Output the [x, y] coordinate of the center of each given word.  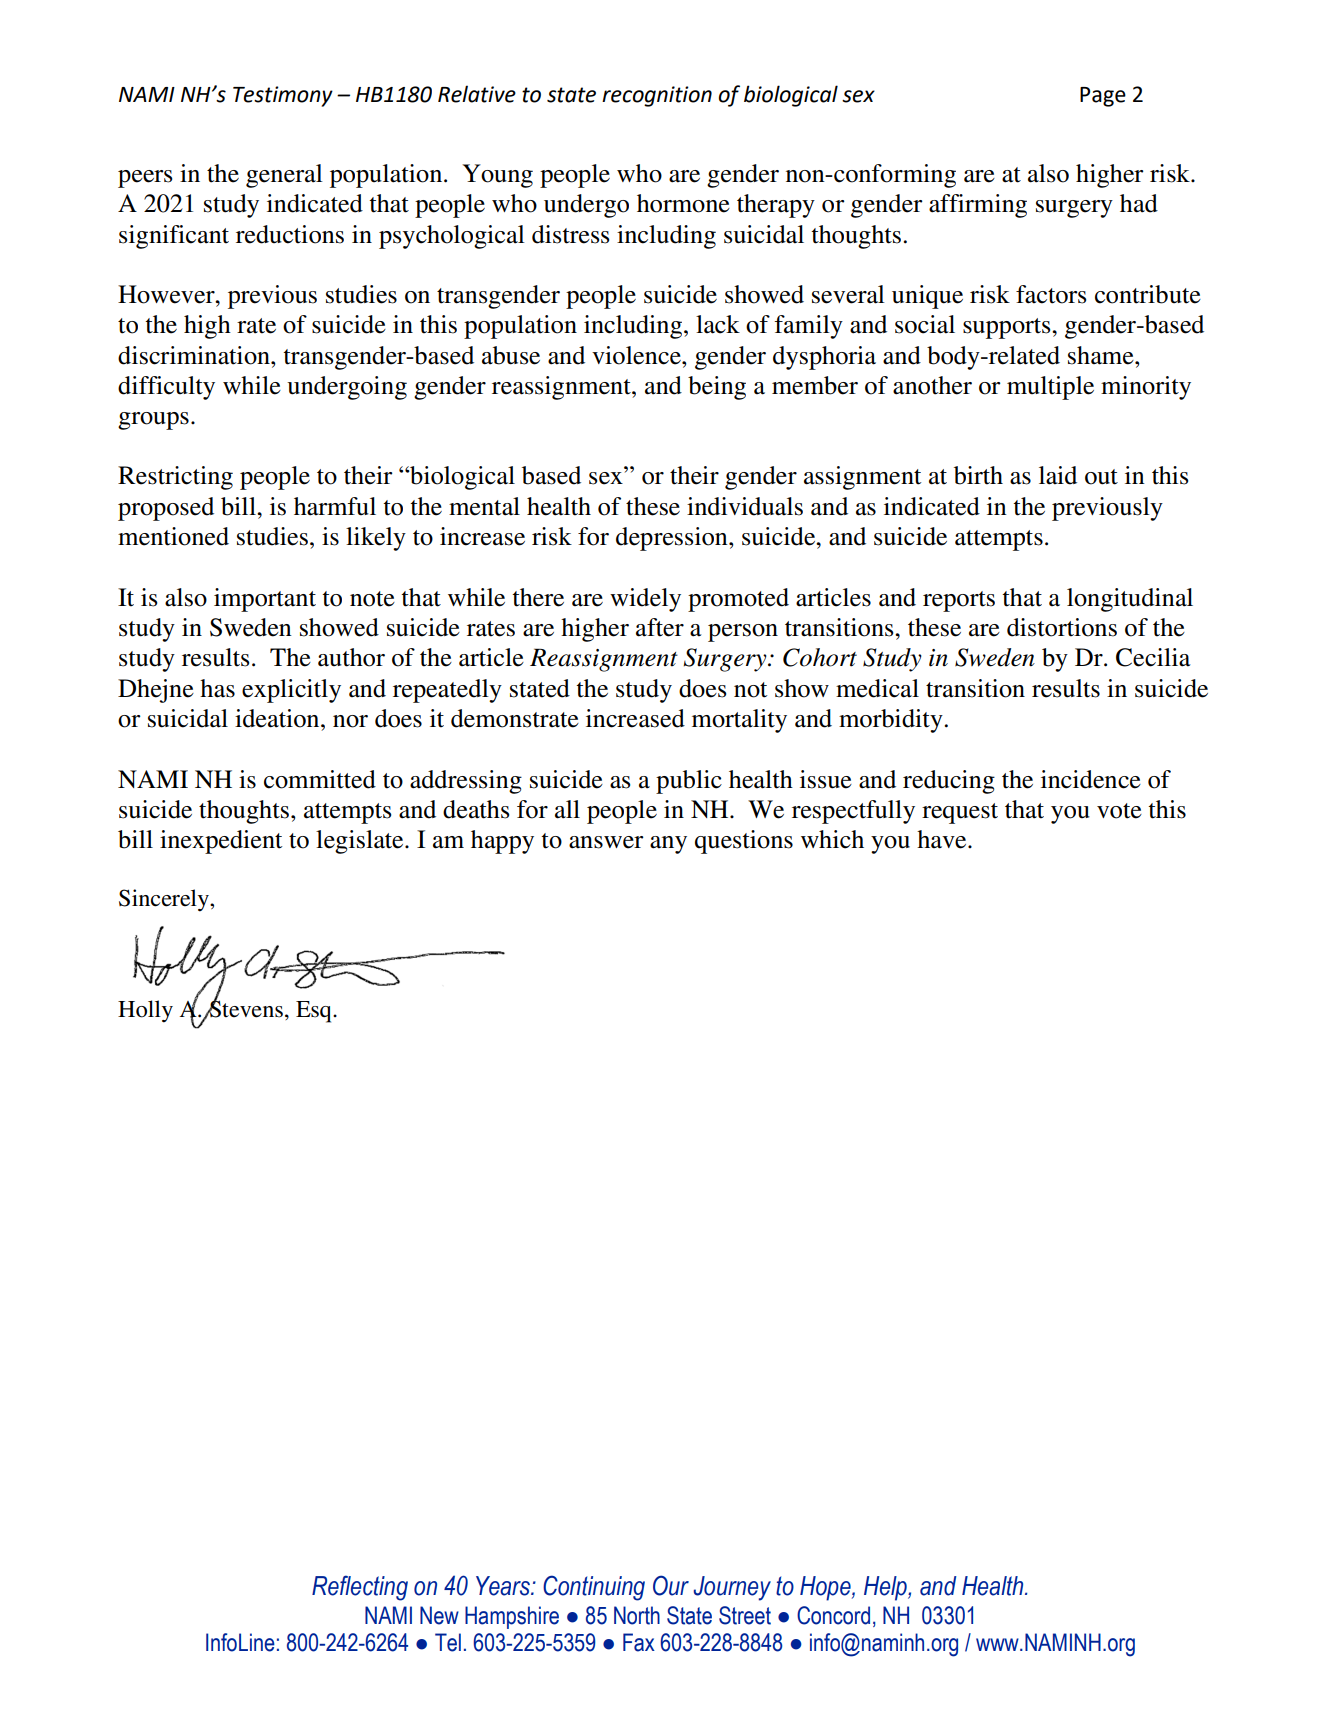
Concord [833, 1615]
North [637, 1615]
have [943, 839]
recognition [657, 96]
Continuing [594, 1588]
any [668, 845]
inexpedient [221, 842]
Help [886, 1588]
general [284, 176]
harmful [335, 506]
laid [1058, 475]
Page [1103, 97]
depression [673, 539]
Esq [315, 1012]
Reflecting [360, 1588]
